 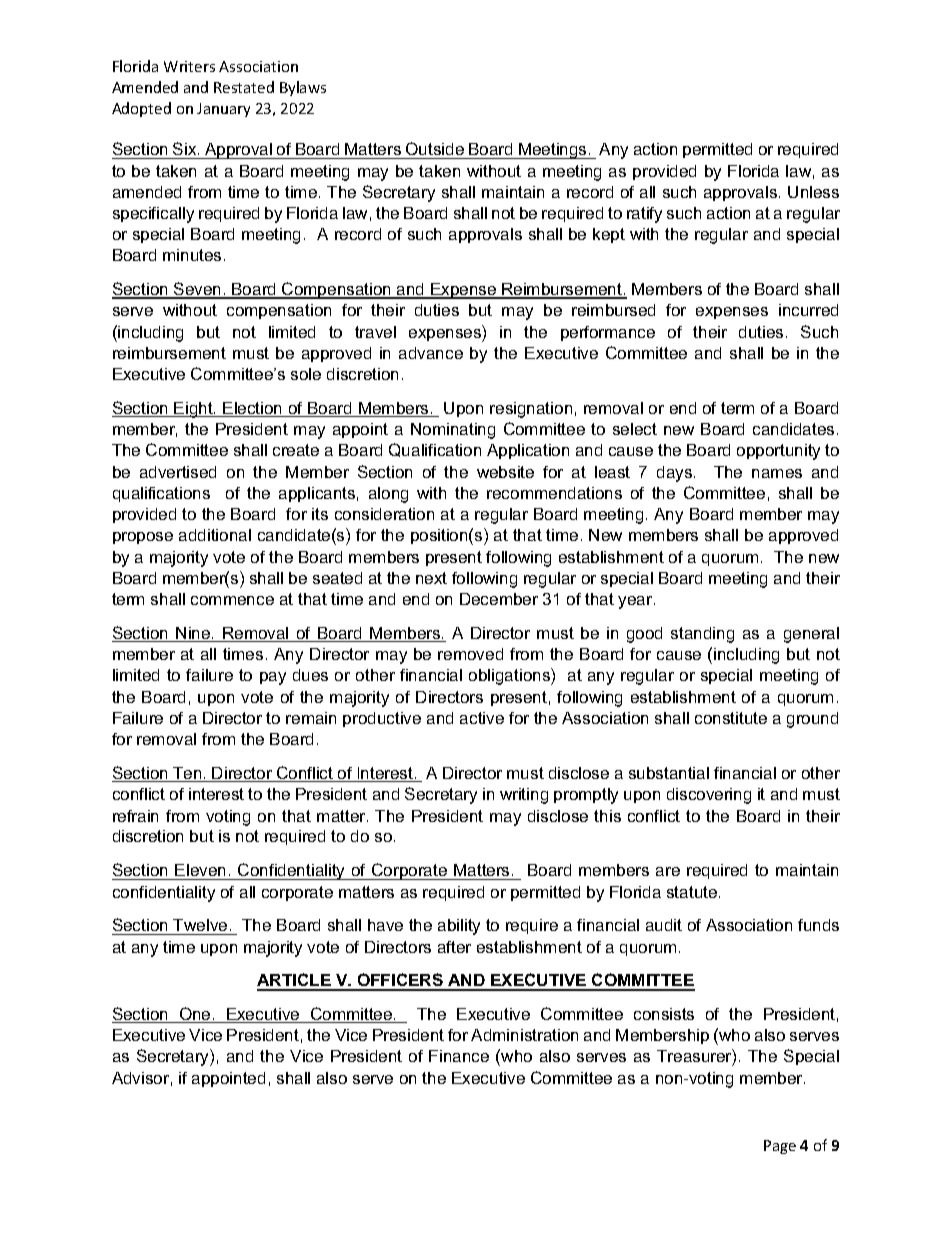 What do you see at coordinates (223, 110) in the document?
I see `January` at bounding box center [223, 110].
